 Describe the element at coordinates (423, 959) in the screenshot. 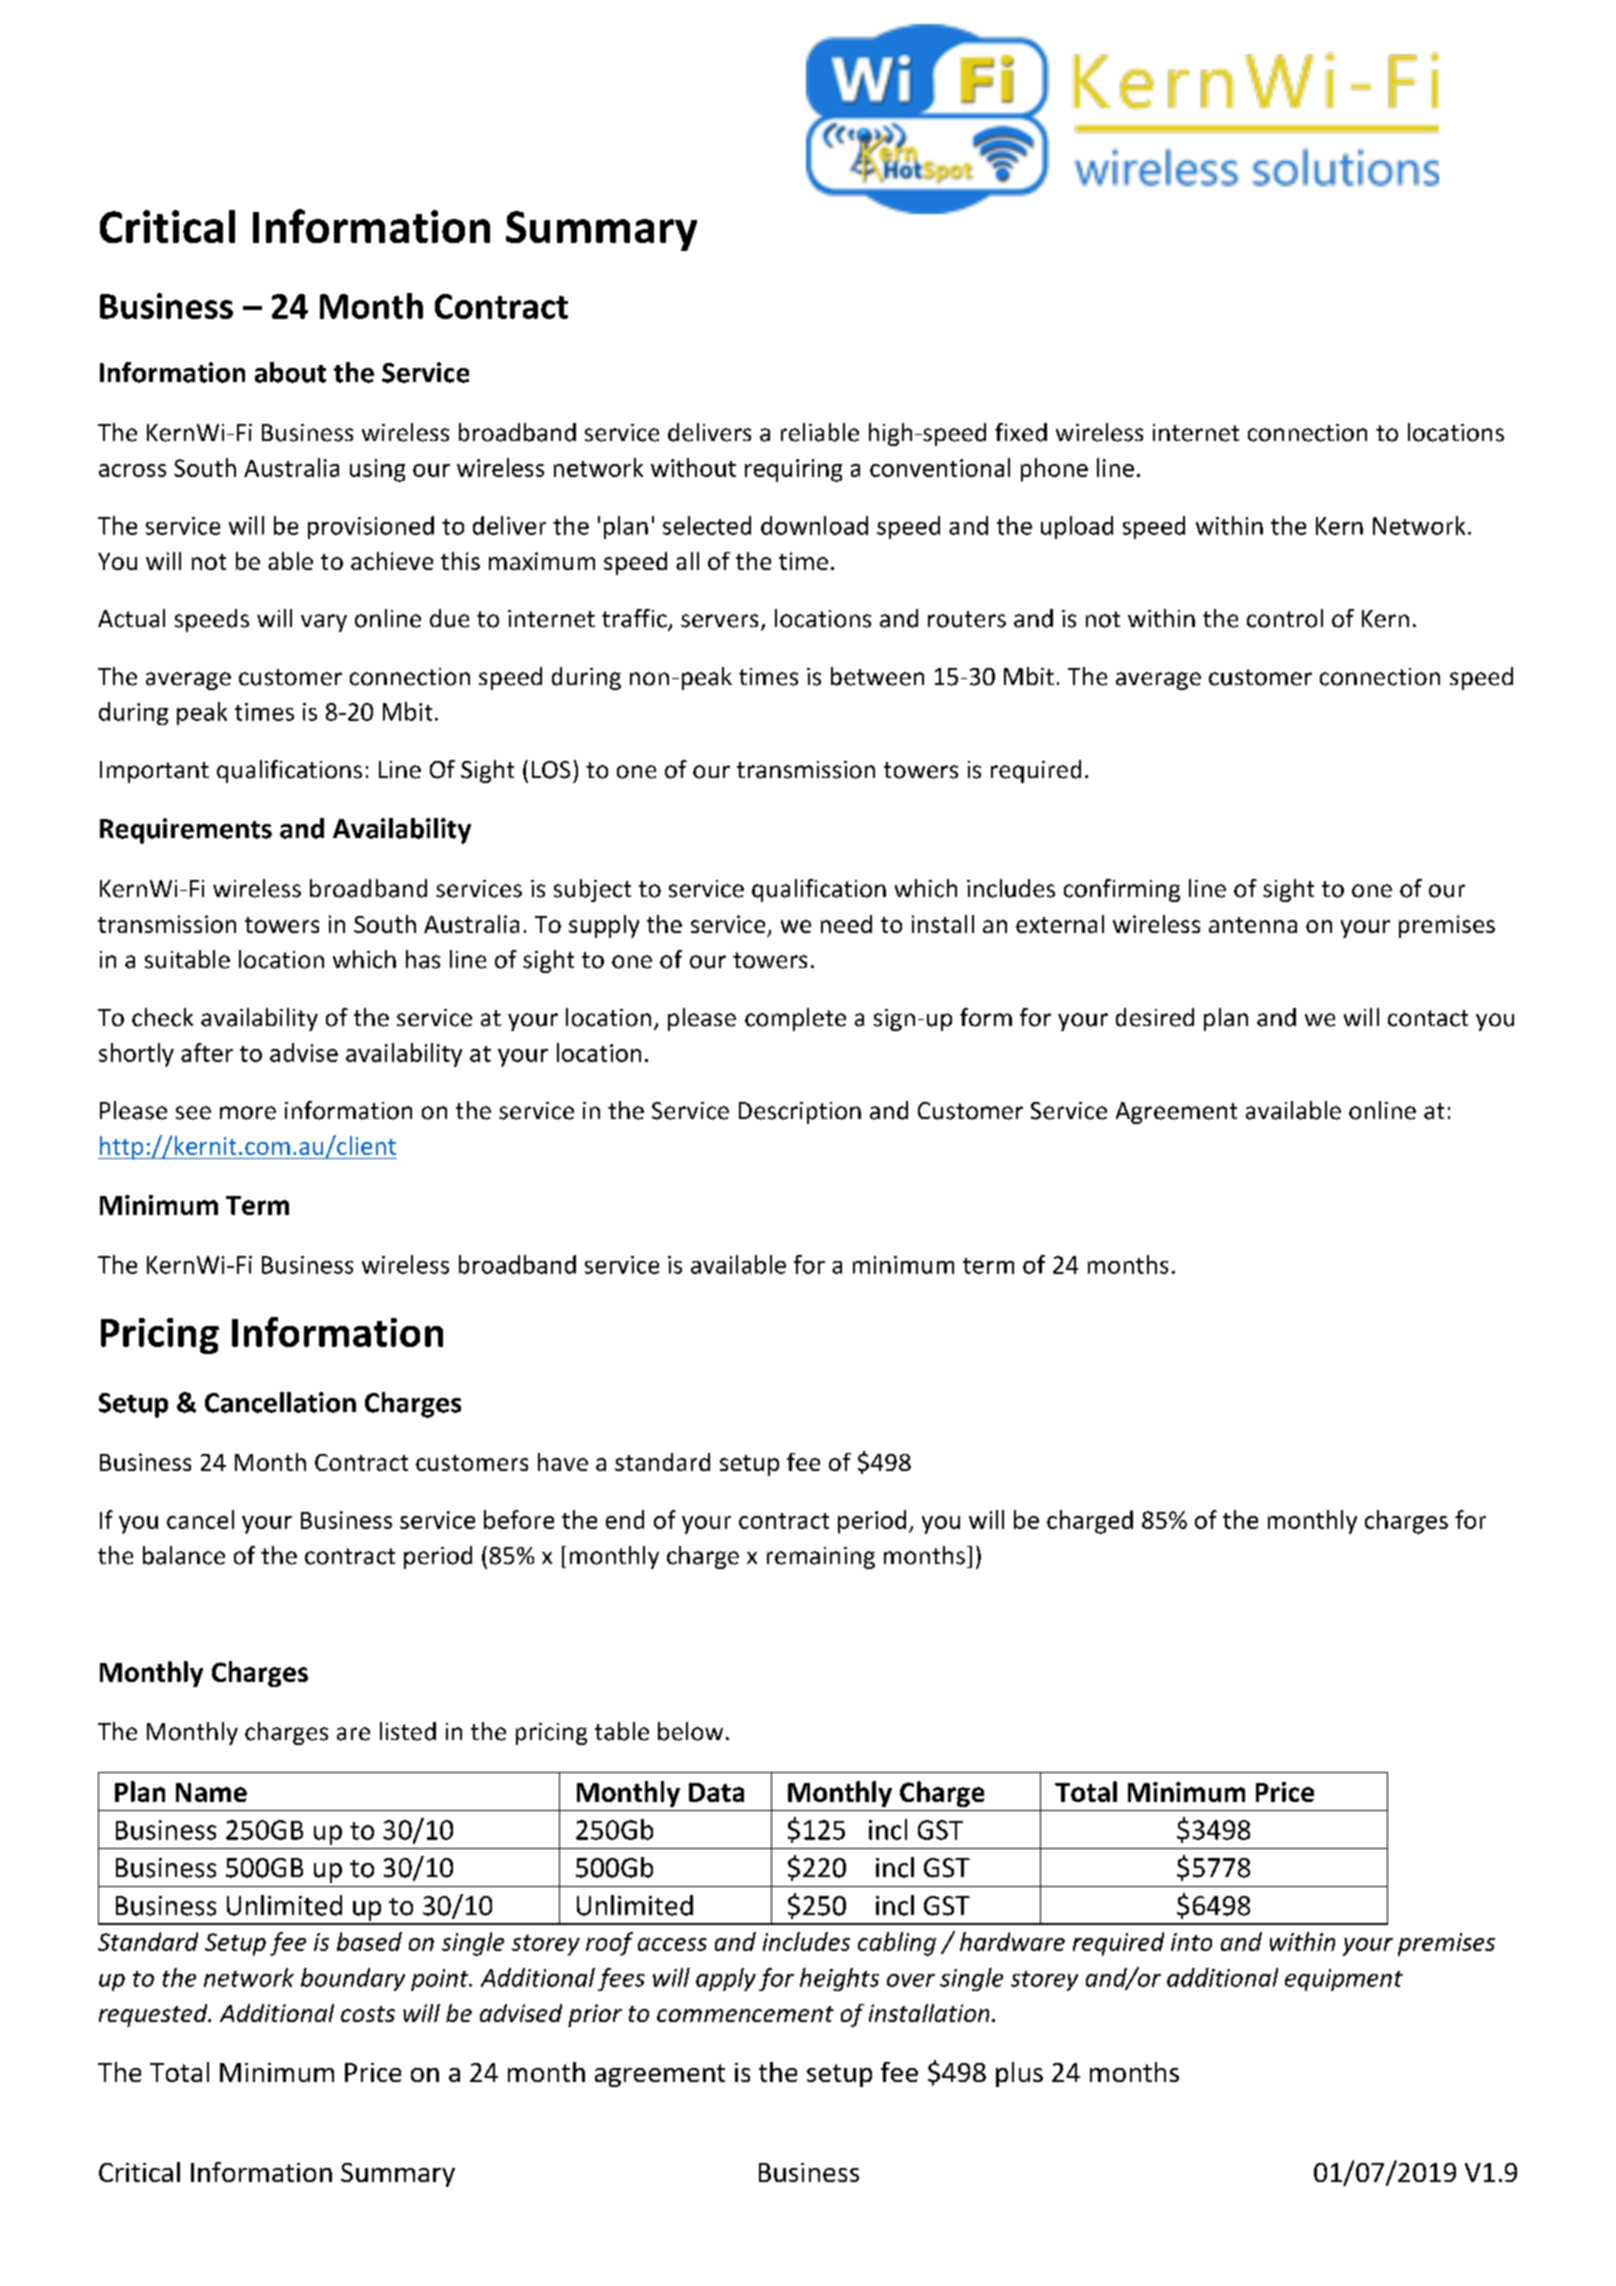

I see `has` at that location.
